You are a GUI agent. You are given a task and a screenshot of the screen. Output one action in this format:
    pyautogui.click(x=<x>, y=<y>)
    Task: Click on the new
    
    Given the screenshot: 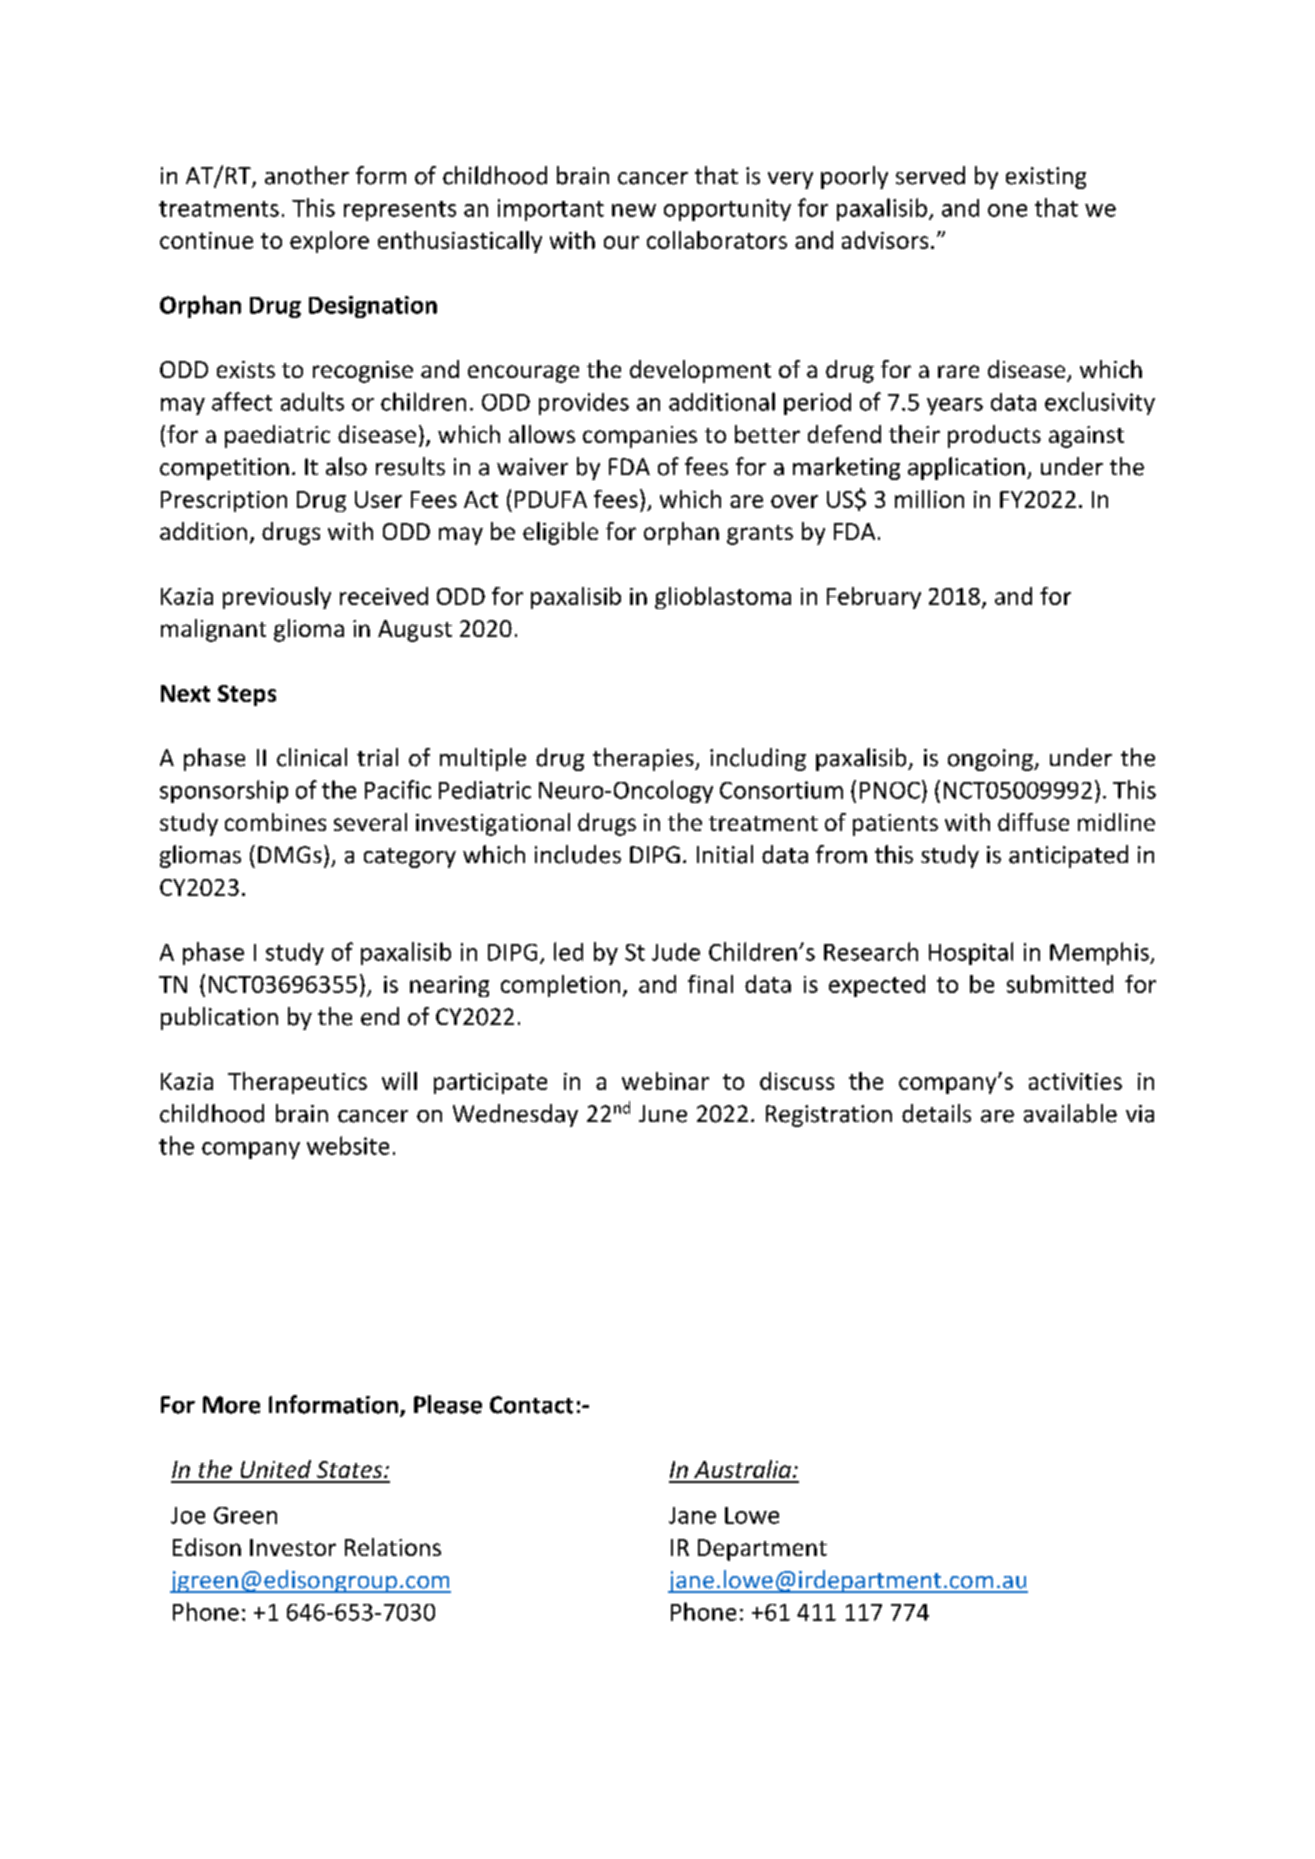 What is the action you would take?
    pyautogui.click(x=634, y=210)
